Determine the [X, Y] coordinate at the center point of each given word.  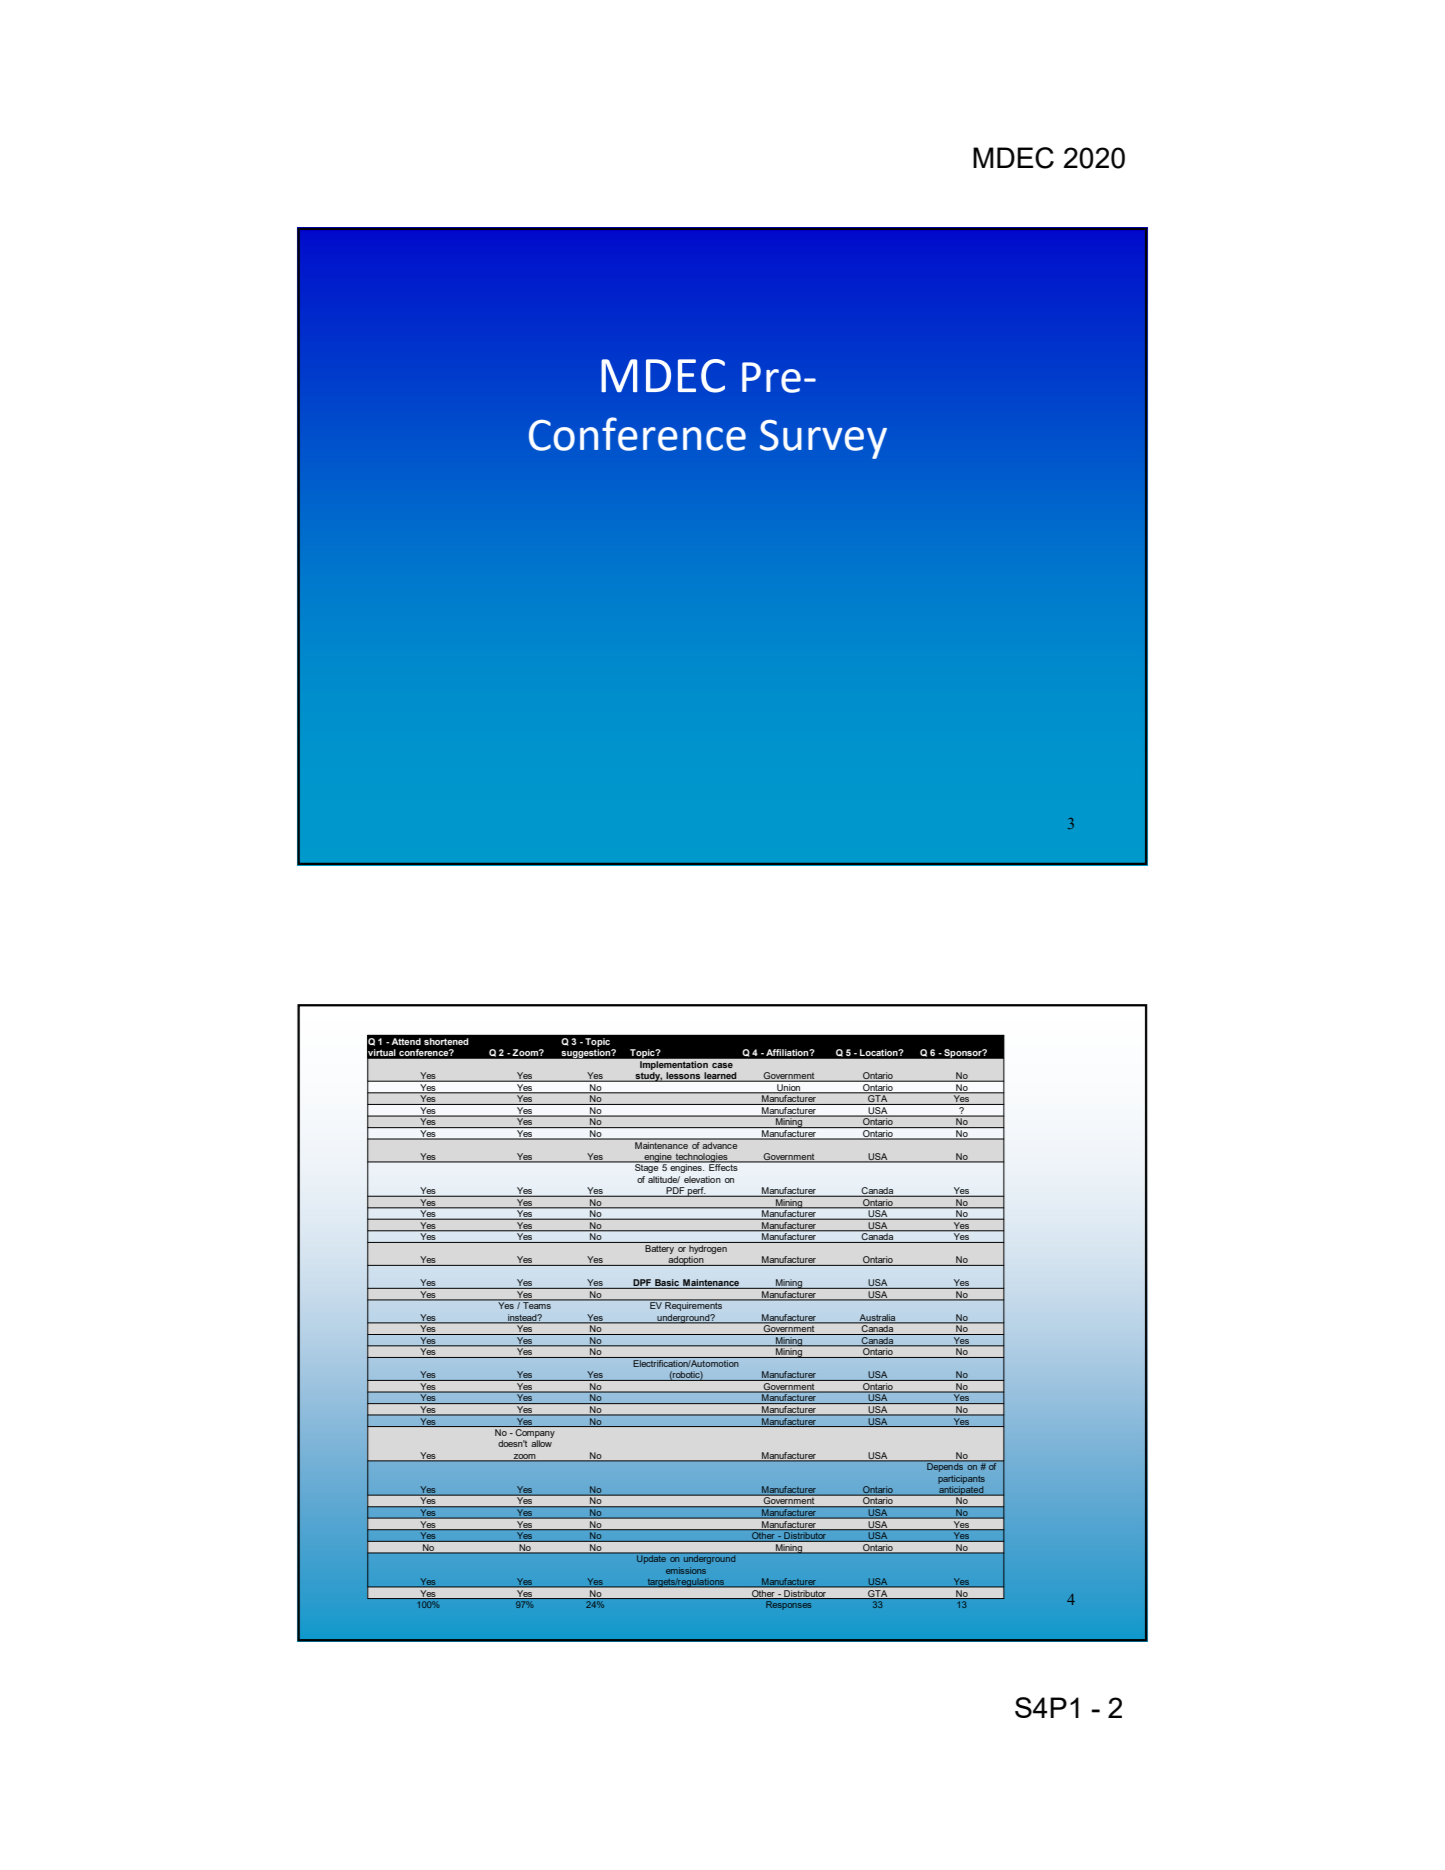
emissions [686, 1570]
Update [651, 1558]
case [722, 1065]
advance [720, 1144]
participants [961, 1479]
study [648, 1077]
